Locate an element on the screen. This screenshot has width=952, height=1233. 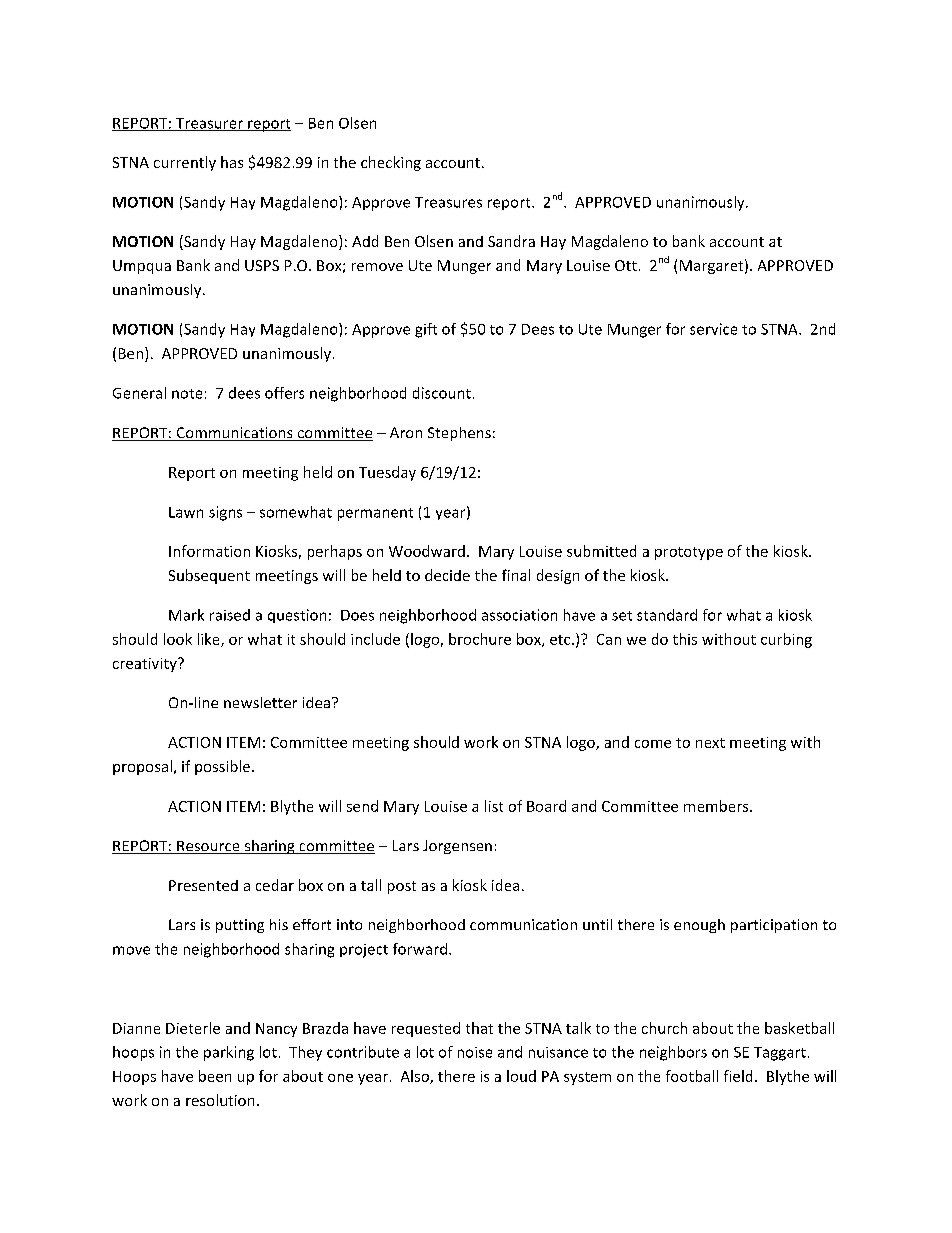
Jorgensen is located at coordinates (457, 847).
